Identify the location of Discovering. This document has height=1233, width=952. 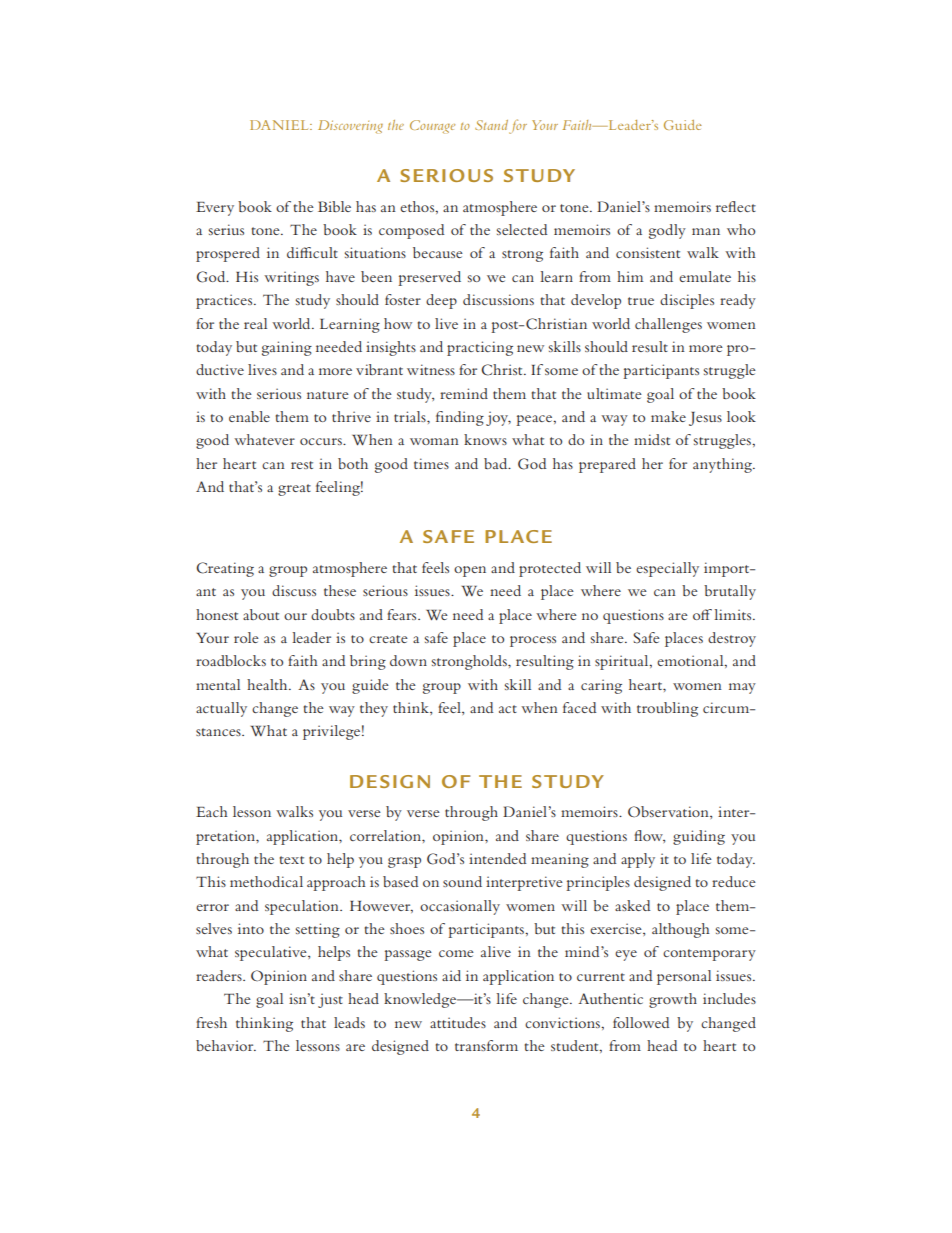
(350, 127).
